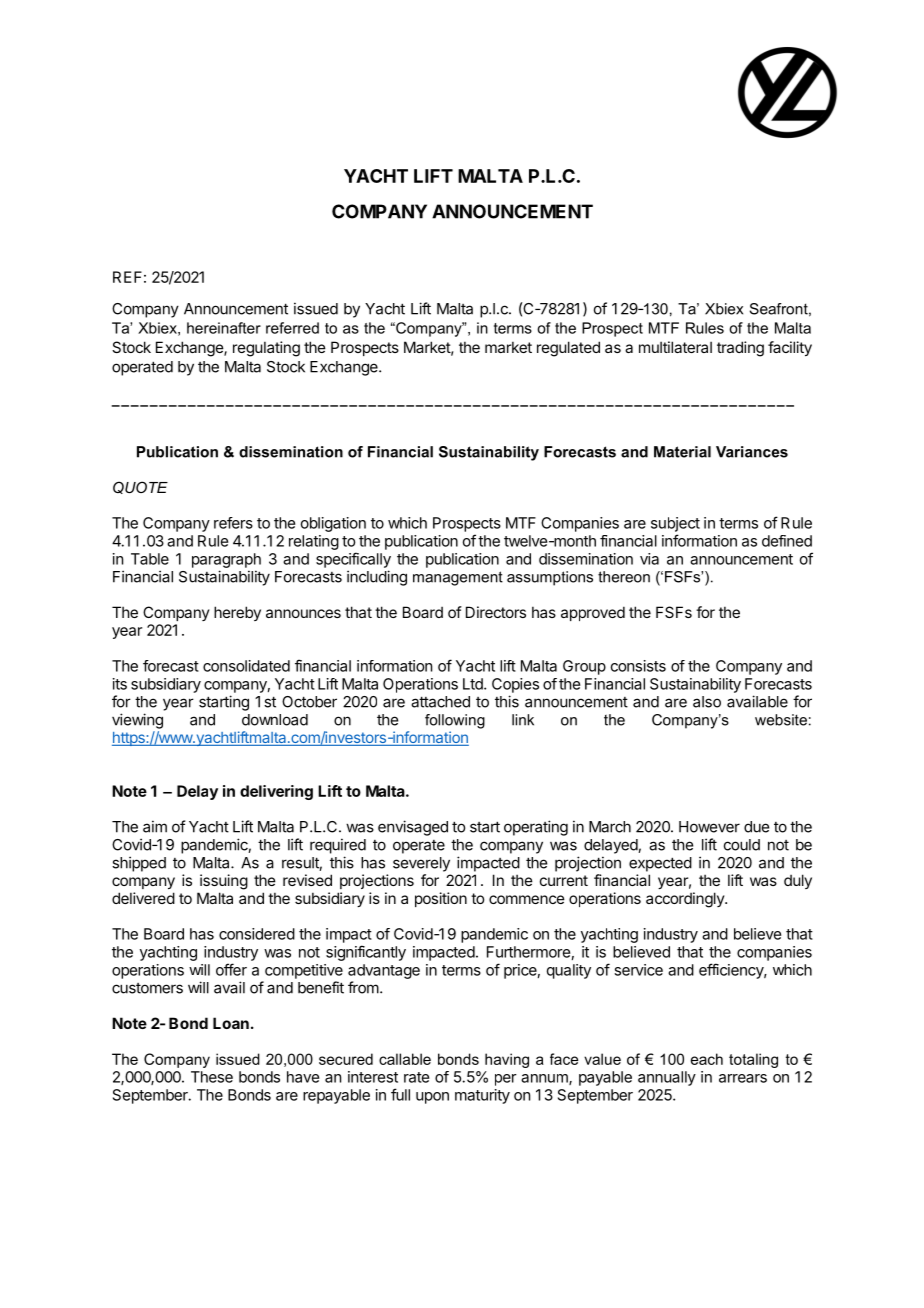 Image resolution: width=924 pixels, height=1308 pixels. What do you see at coordinates (237, 613) in the screenshot?
I see `hereby` at bounding box center [237, 613].
